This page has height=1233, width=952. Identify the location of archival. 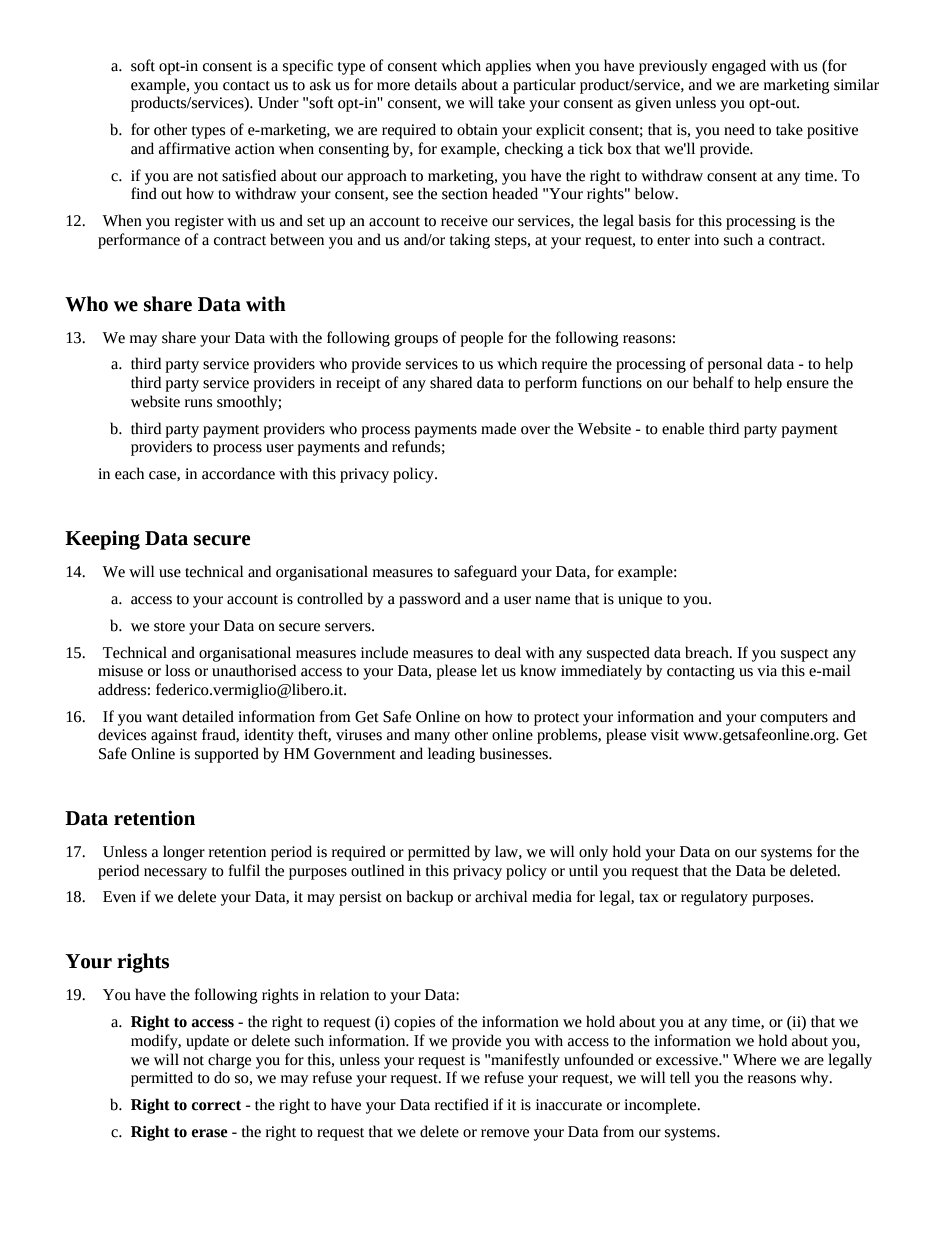
(501, 896).
